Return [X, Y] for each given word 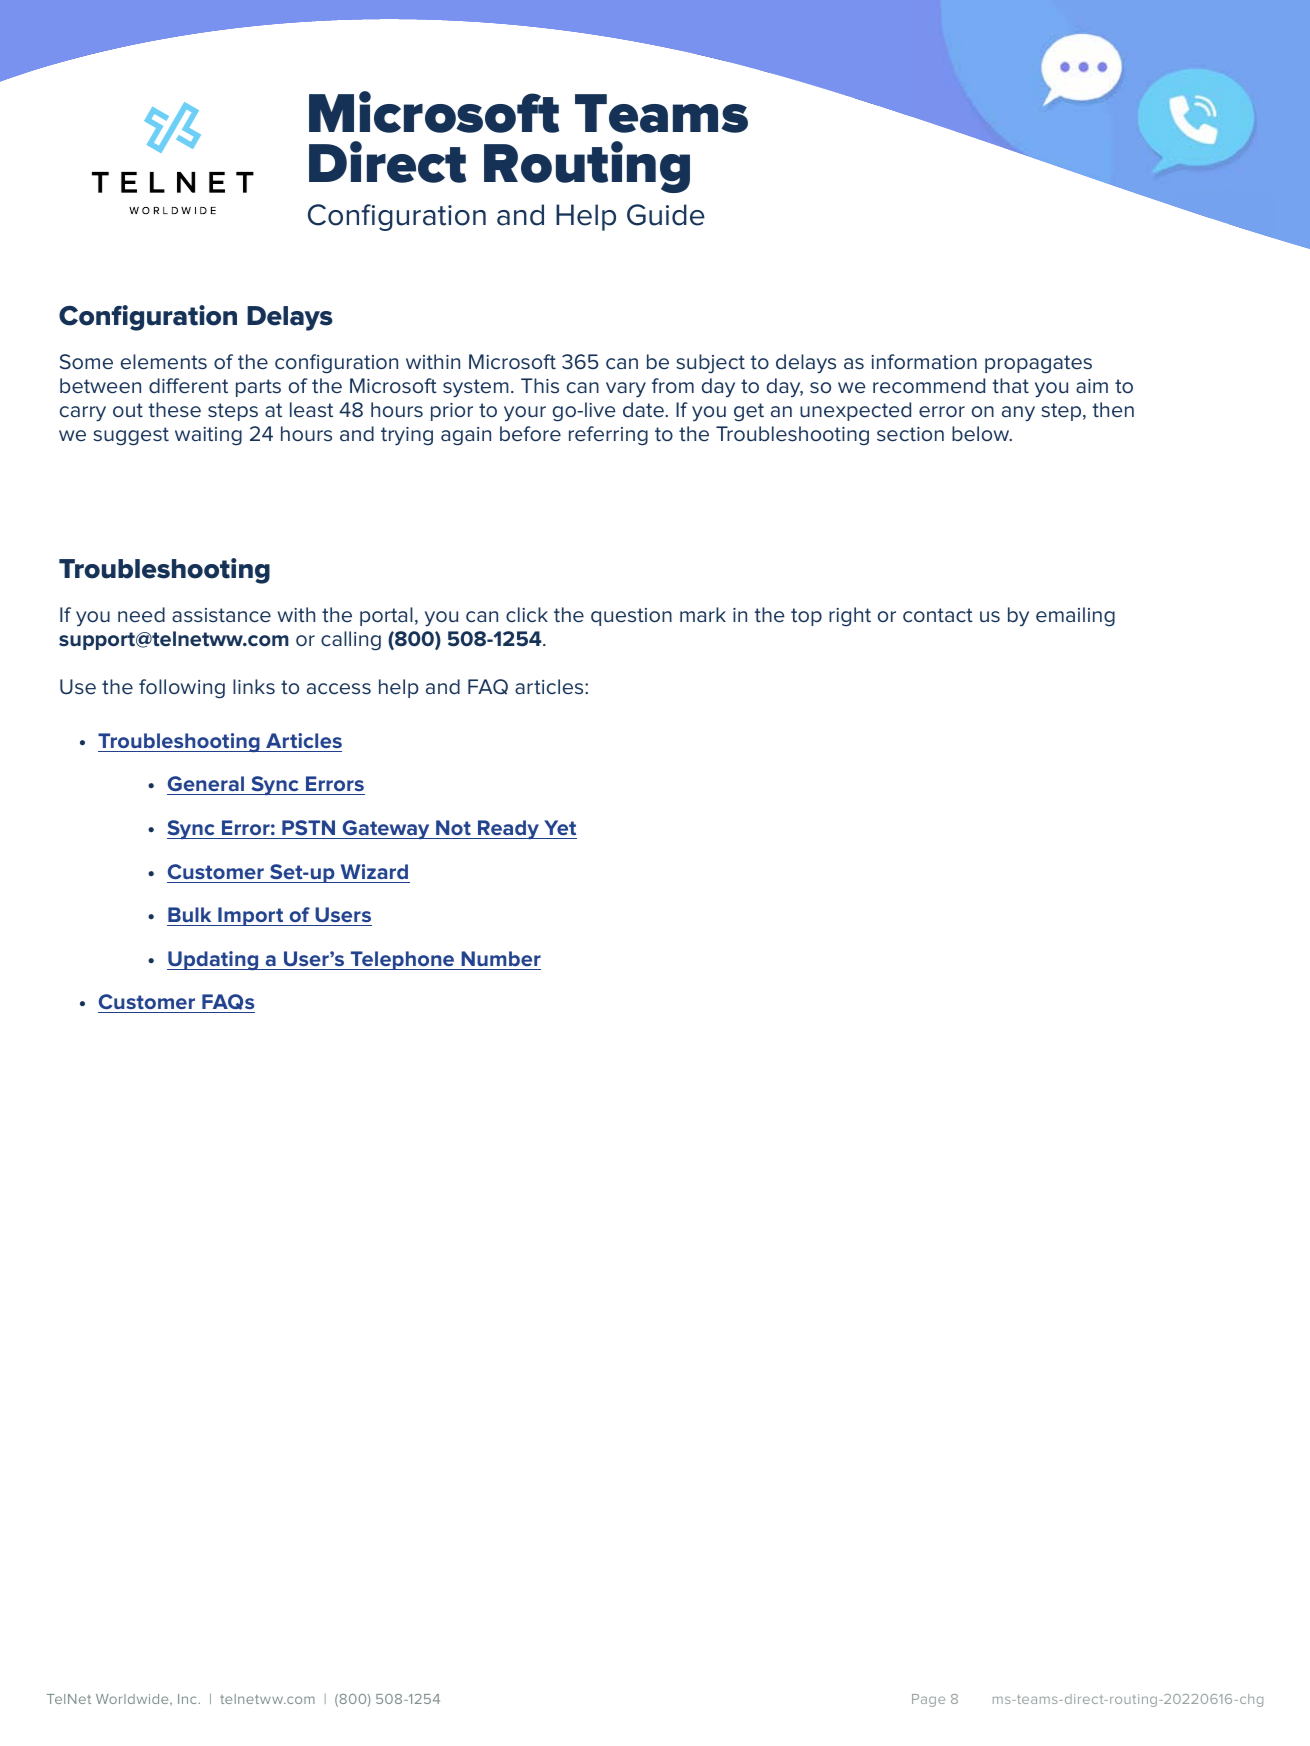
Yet [560, 827]
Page [928, 1700]
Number [501, 958]
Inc [188, 1699]
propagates [1038, 364]
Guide [666, 215]
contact [938, 615]
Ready [508, 829]
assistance [221, 615]
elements [164, 362]
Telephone [403, 960]
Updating [214, 960]
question [631, 617]
